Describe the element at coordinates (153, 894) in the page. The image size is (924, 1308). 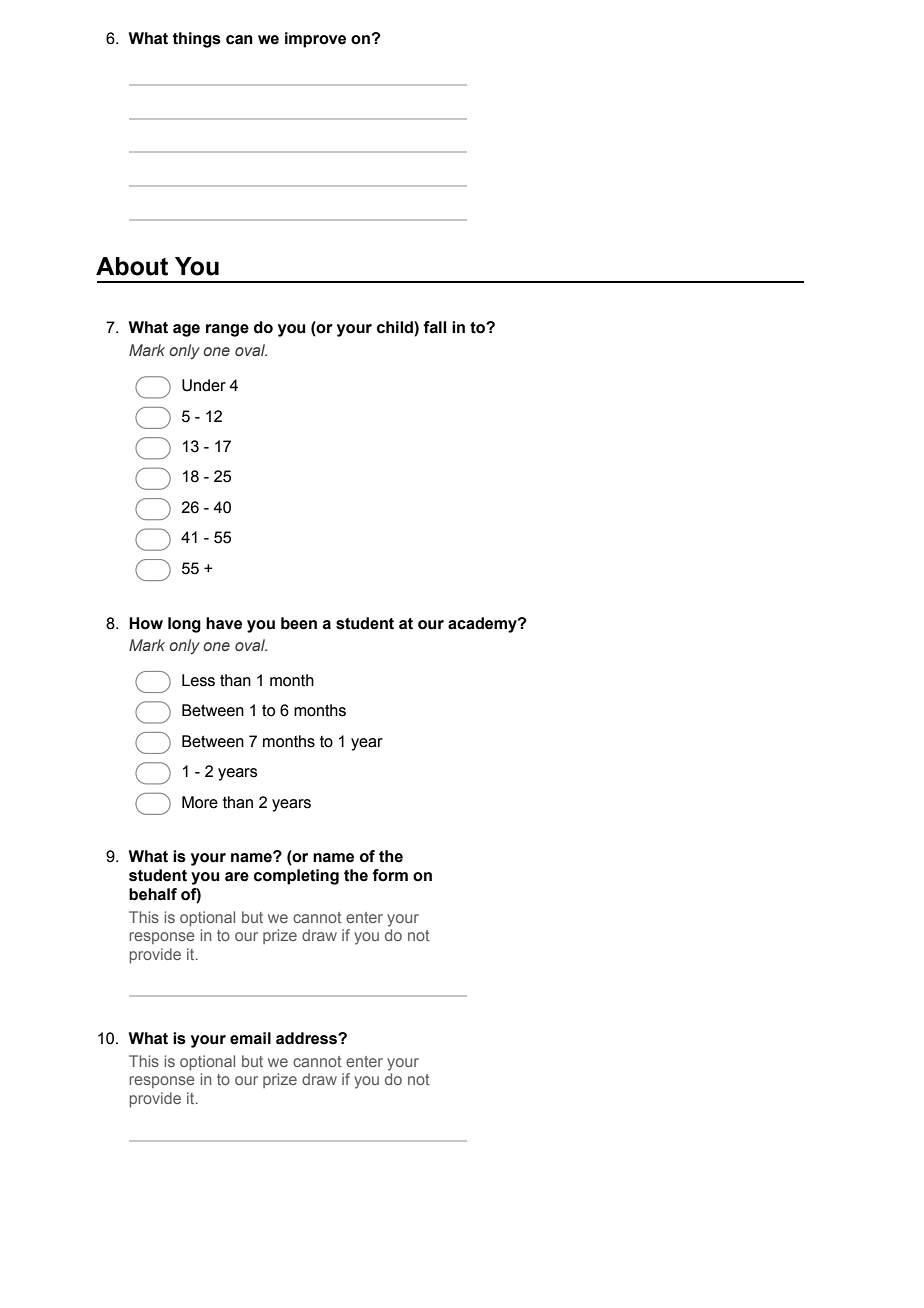
I see `behalf` at that location.
